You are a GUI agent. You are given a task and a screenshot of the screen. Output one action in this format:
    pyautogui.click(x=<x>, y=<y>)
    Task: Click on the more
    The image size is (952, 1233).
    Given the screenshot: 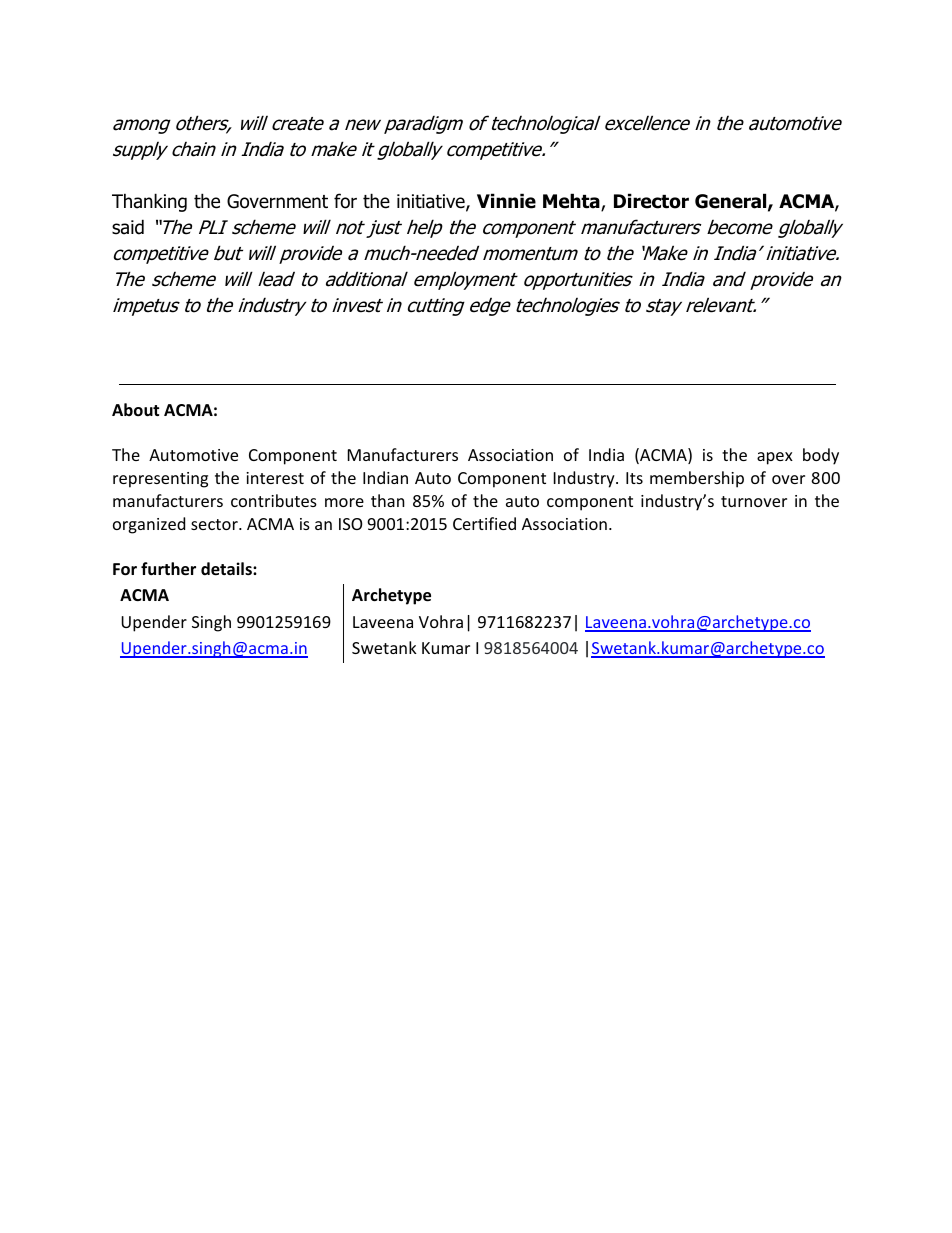 What is the action you would take?
    pyautogui.click(x=344, y=502)
